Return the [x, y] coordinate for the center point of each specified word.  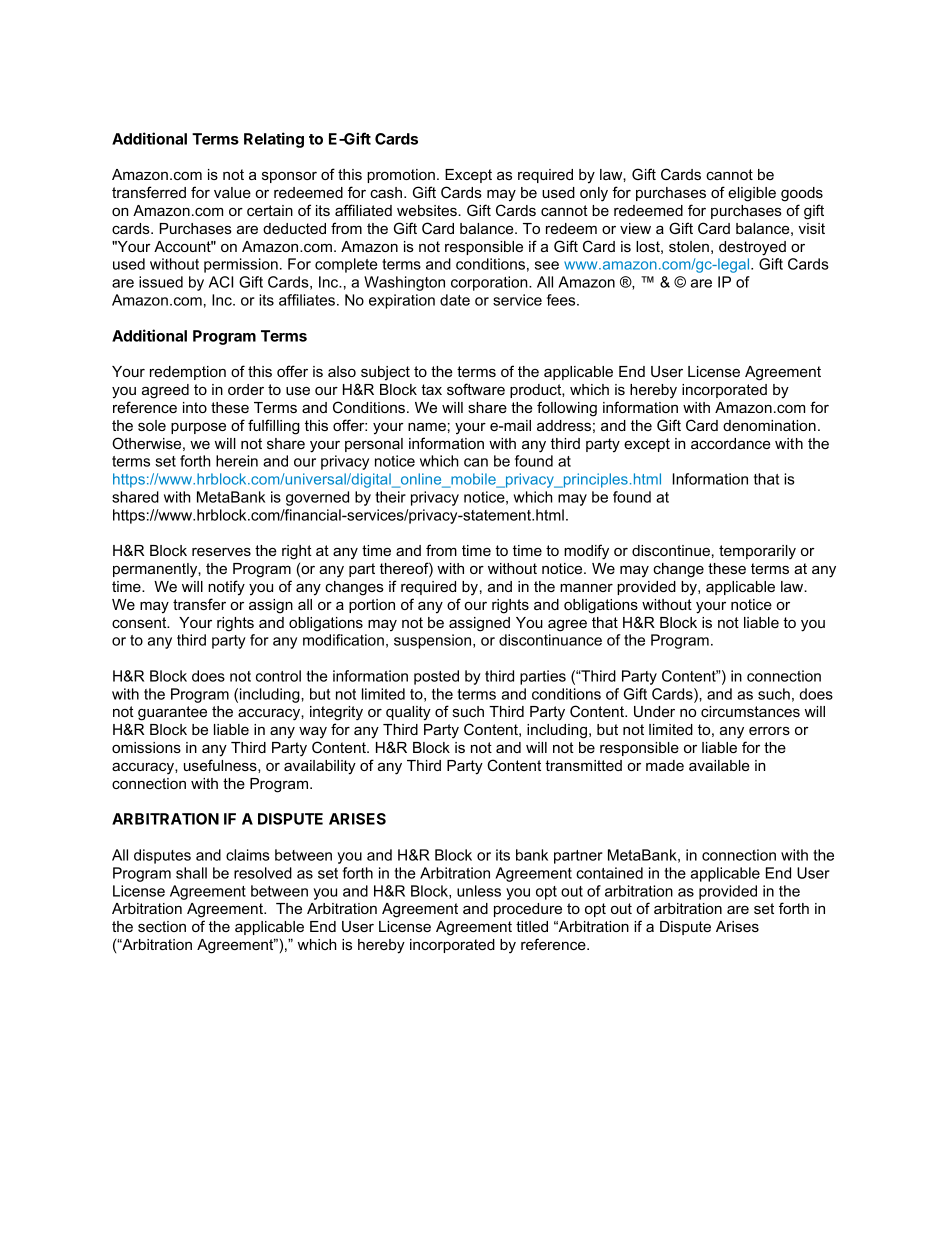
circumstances [750, 711]
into [195, 407]
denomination [769, 425]
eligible [752, 194]
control [278, 676]
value [232, 192]
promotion [401, 176]
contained [609, 873]
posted [436, 677]
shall [191, 873]
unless [479, 891]
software [476, 389]
